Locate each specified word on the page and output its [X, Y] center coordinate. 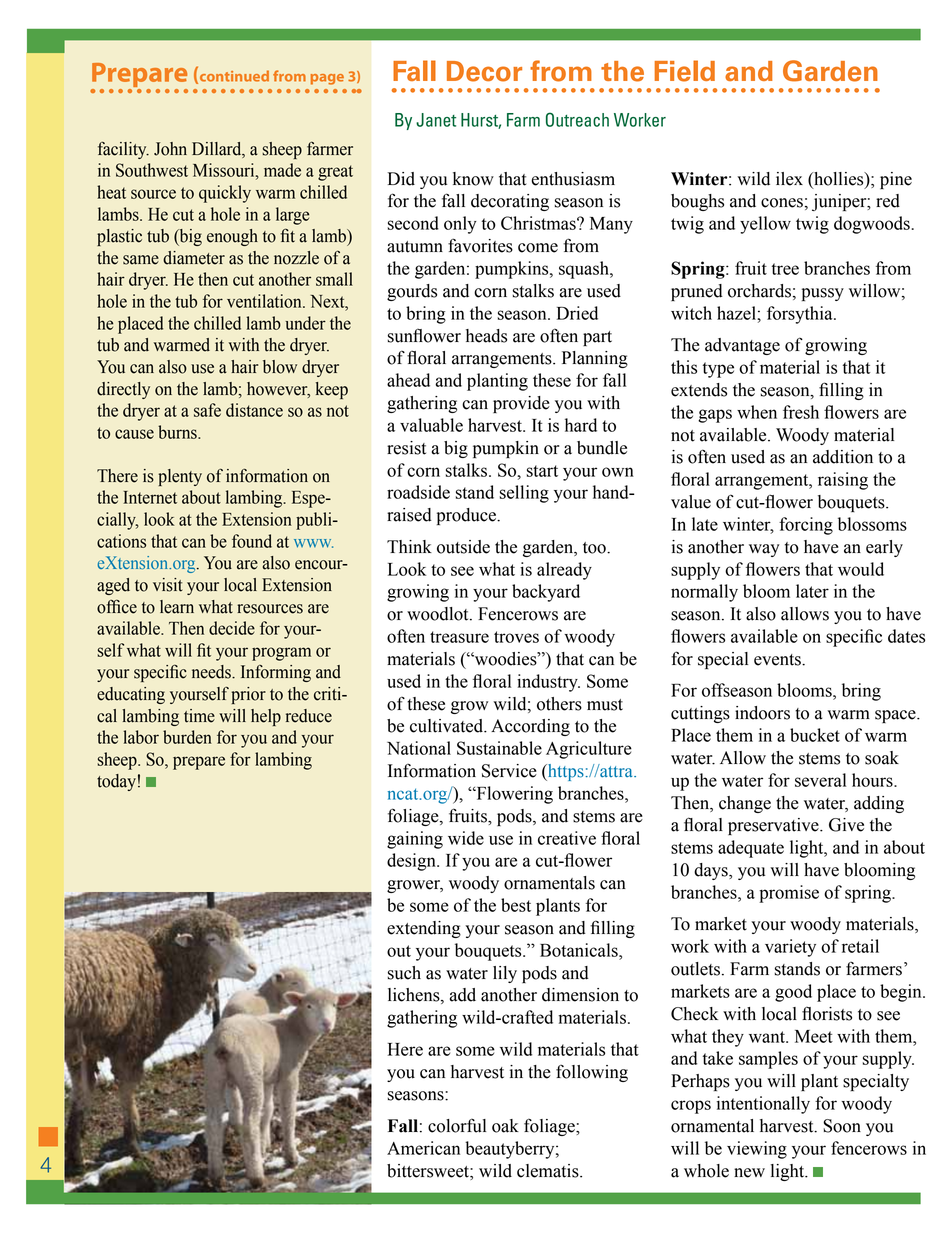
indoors [762, 713]
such [404, 973]
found [252, 541]
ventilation [265, 301]
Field [685, 71]
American [423, 1148]
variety [790, 948]
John [170, 149]
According [530, 727]
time [199, 716]
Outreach [577, 119]
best [516, 905]
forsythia [801, 315]
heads [486, 336]
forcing [806, 526]
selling [524, 494]
